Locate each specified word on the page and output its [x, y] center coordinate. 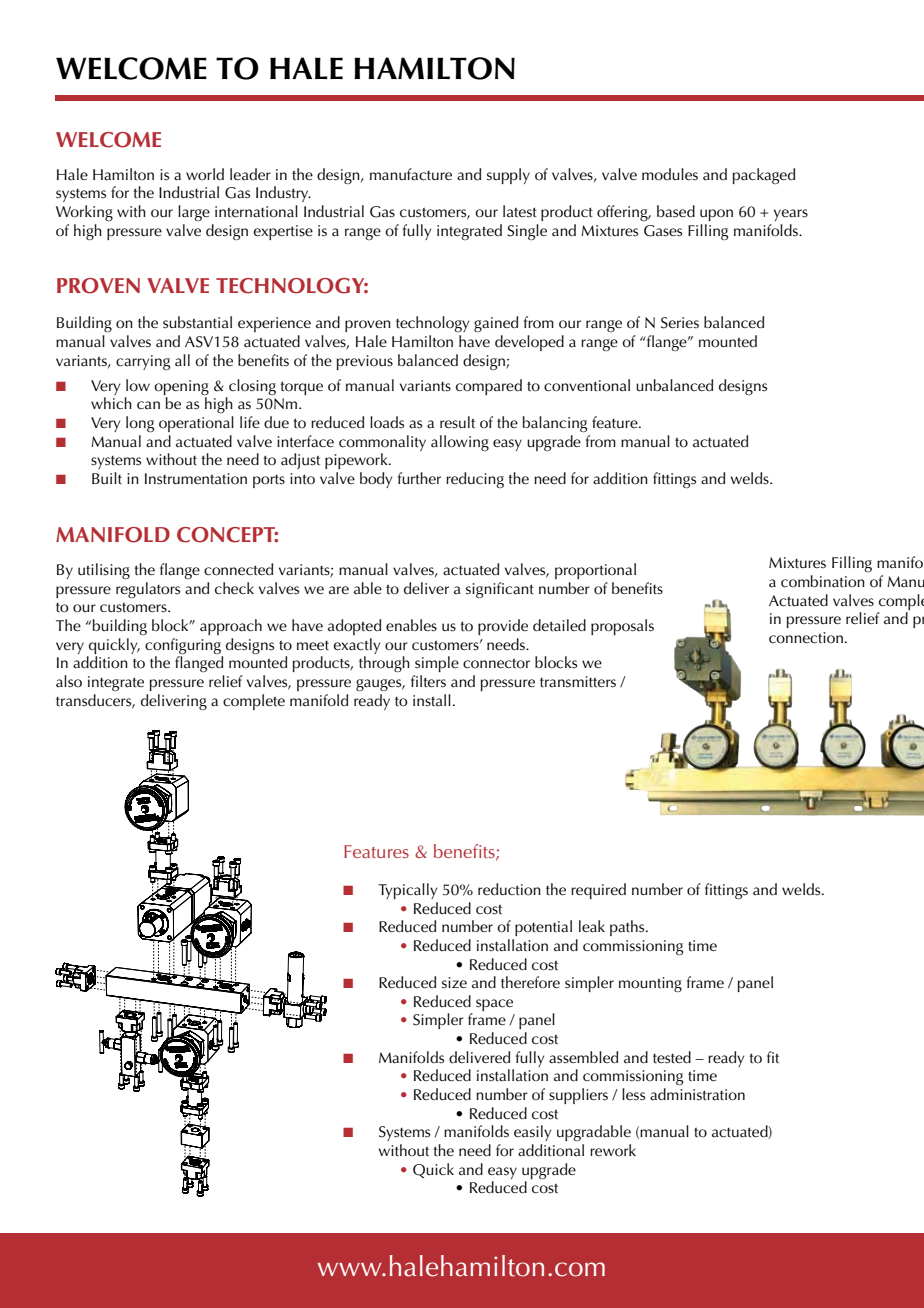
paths [628, 928]
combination [823, 581]
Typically [407, 891]
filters [428, 681]
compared [489, 387]
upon [716, 215]
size [454, 983]
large [194, 213]
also [69, 681]
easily [532, 1133]
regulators [148, 590]
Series [680, 323]
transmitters [578, 682]
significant [500, 590]
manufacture [411, 174]
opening [181, 387]
